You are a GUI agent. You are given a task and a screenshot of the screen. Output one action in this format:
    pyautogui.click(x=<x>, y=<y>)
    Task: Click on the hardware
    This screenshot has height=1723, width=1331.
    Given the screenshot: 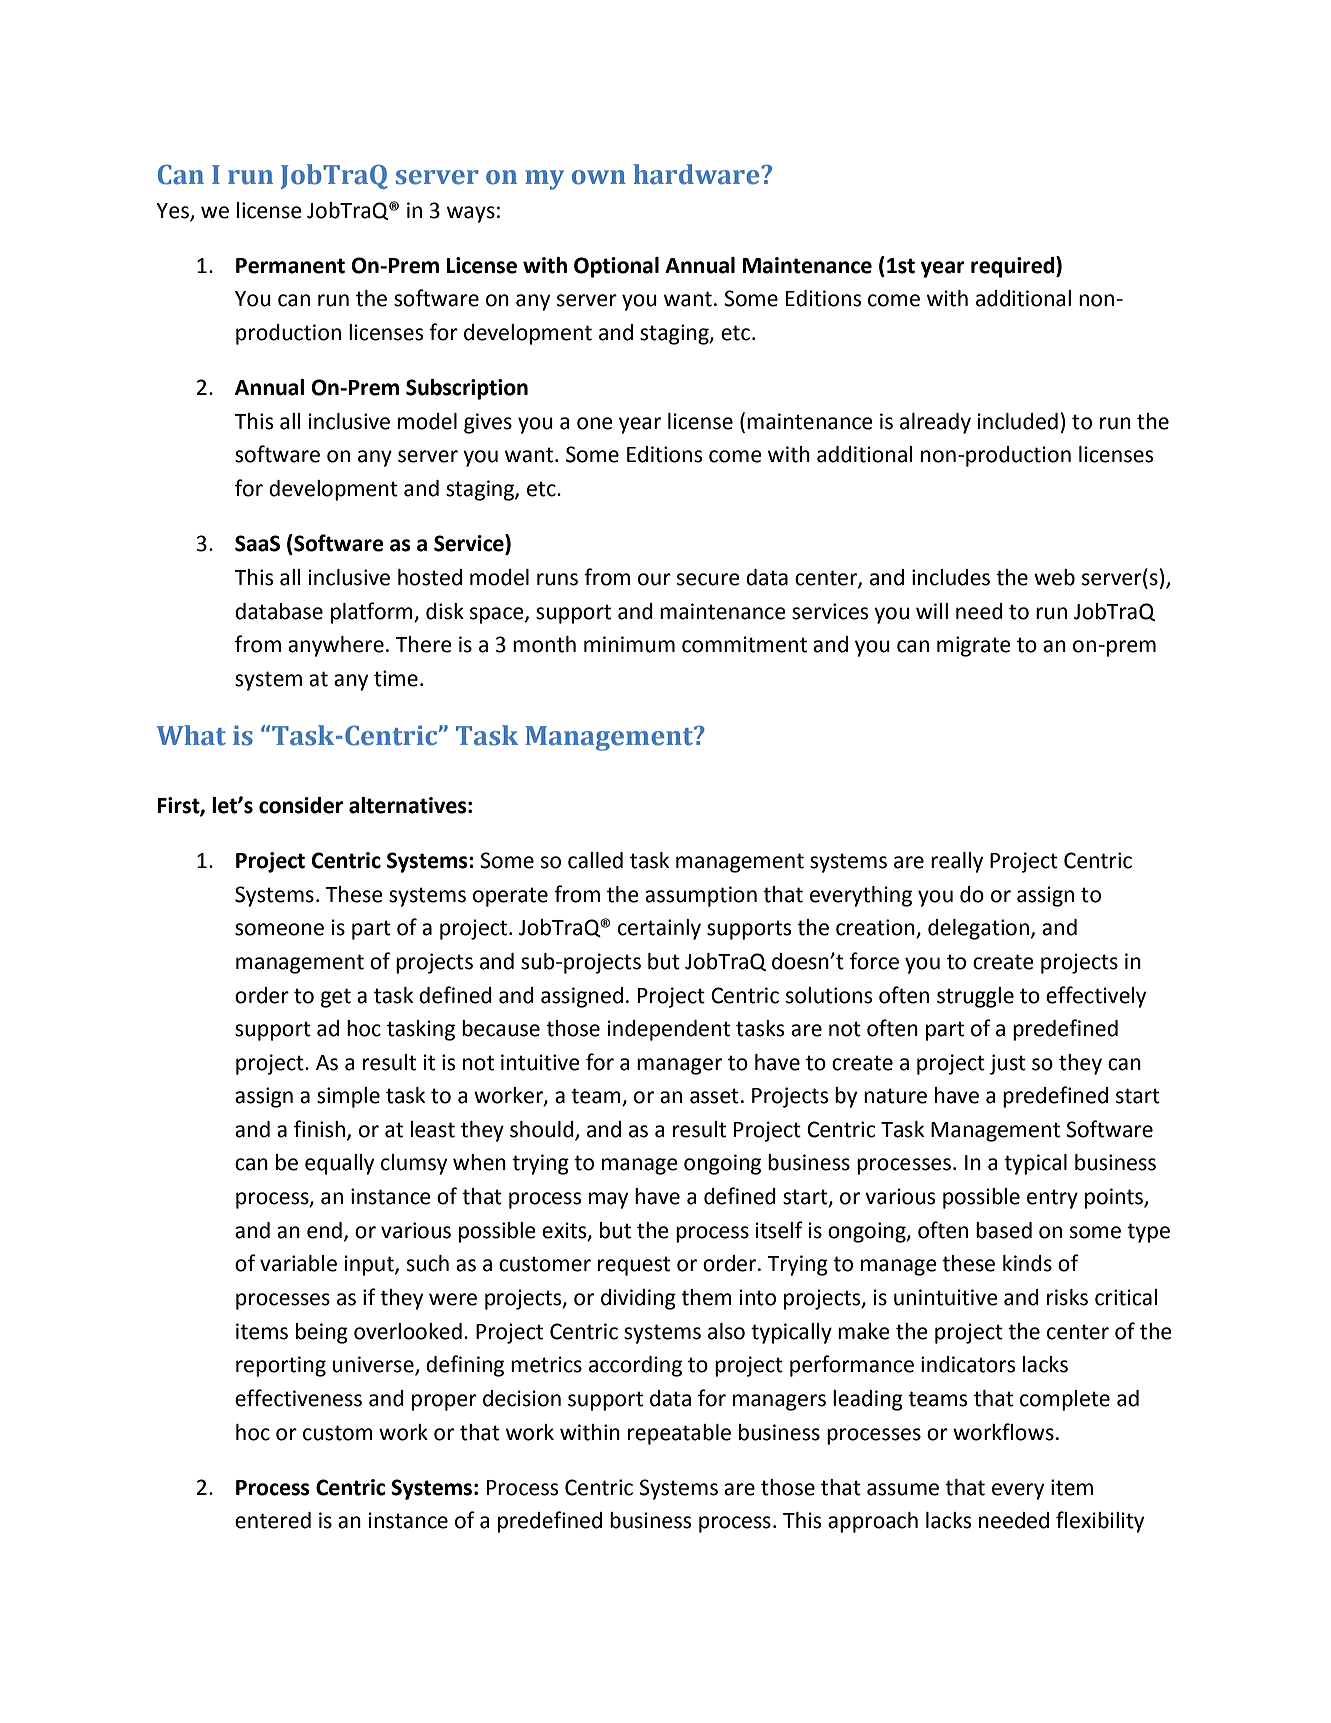 What is the action you would take?
    pyautogui.click(x=697, y=174)
